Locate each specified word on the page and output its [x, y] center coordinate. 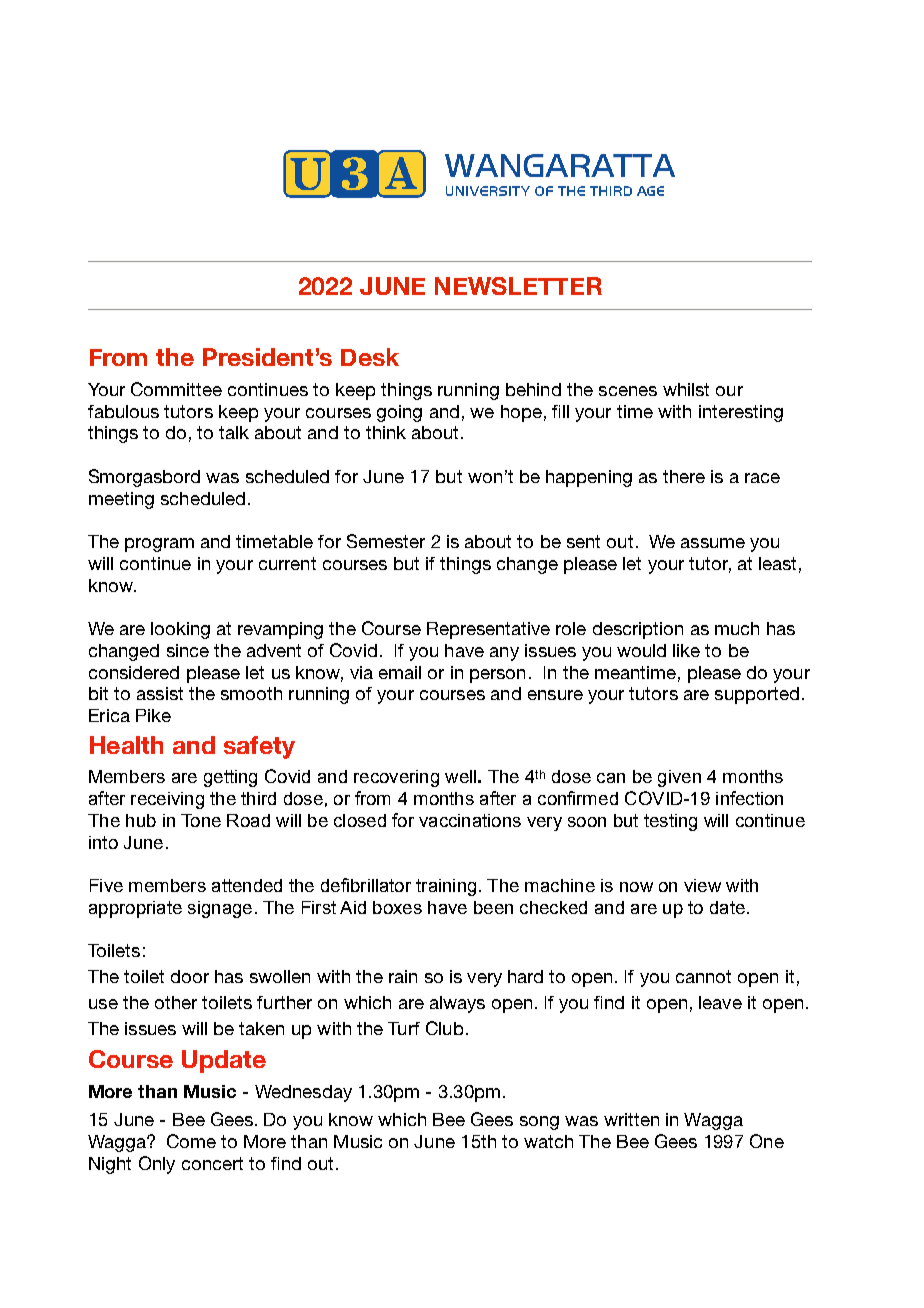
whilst [686, 389]
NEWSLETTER [518, 286]
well [460, 776]
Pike [153, 715]
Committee [176, 389]
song [539, 1123]
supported [757, 695]
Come [191, 1141]
